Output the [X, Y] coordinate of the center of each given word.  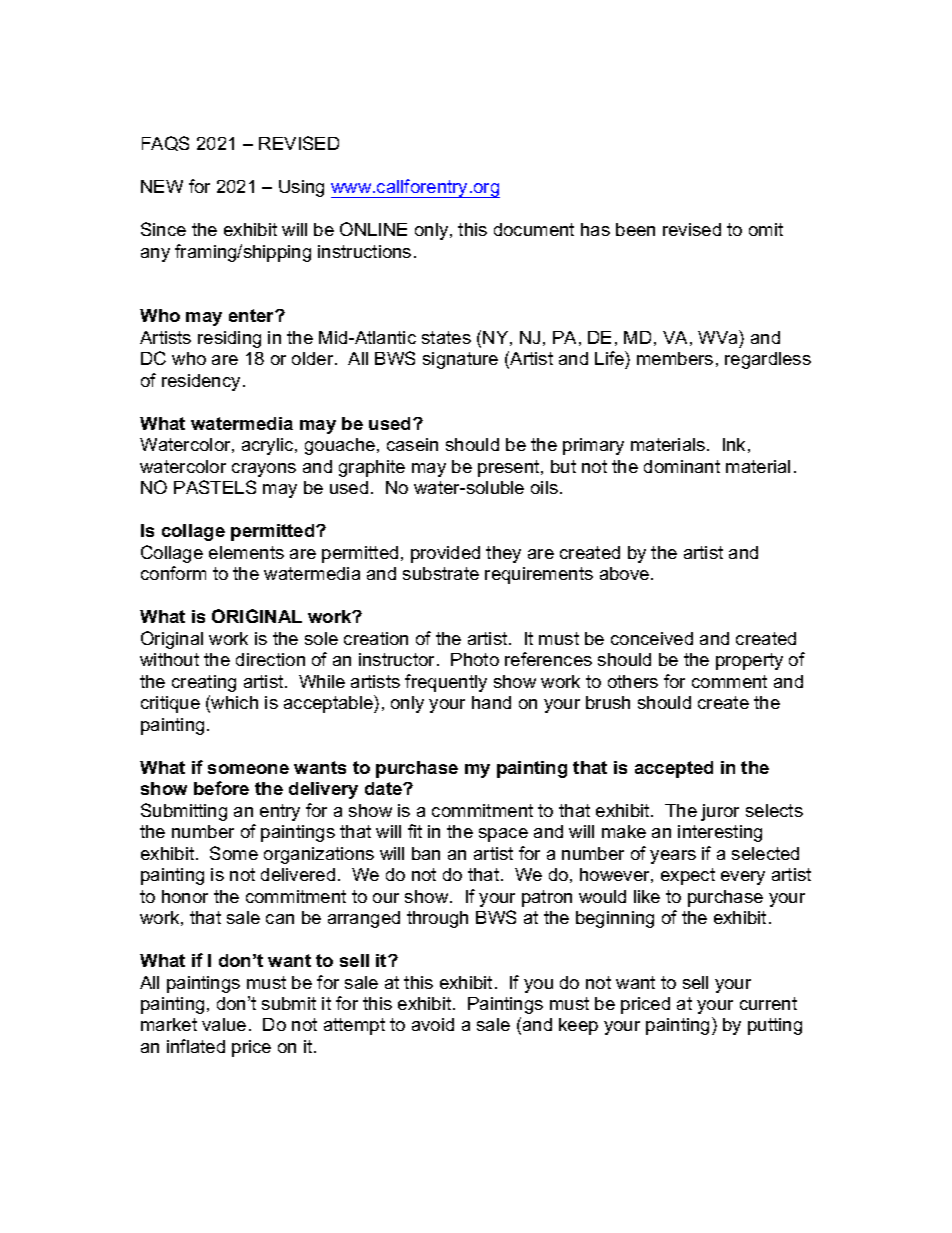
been [635, 229]
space [503, 835]
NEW [162, 186]
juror [720, 812]
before [221, 788]
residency [201, 382]
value [224, 1024]
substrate [441, 573]
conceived [652, 638]
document [534, 229]
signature [460, 360]
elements [246, 552]
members [675, 358]
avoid [433, 1024]
